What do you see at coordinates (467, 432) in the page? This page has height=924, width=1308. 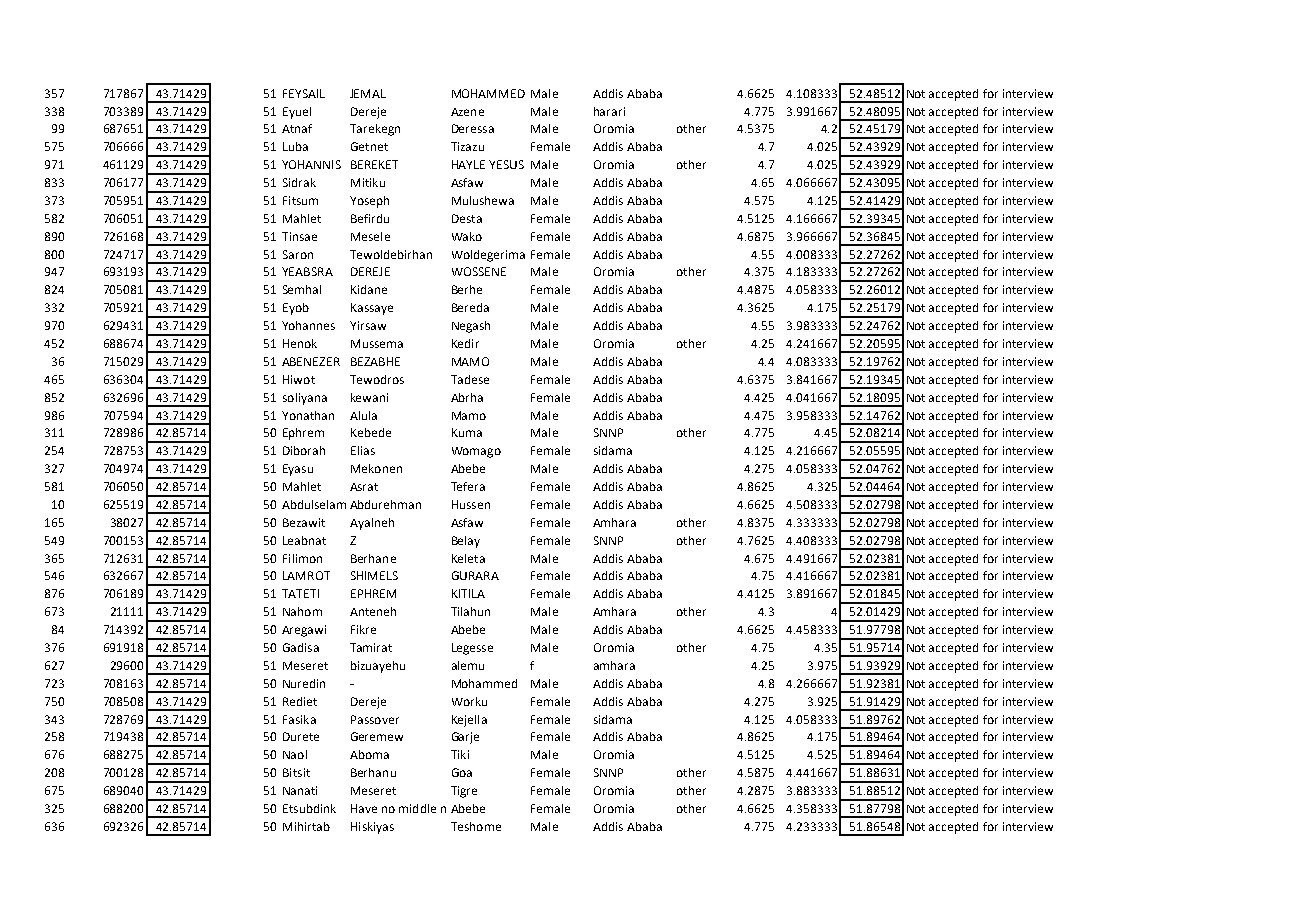 I see `Kuma` at bounding box center [467, 432].
